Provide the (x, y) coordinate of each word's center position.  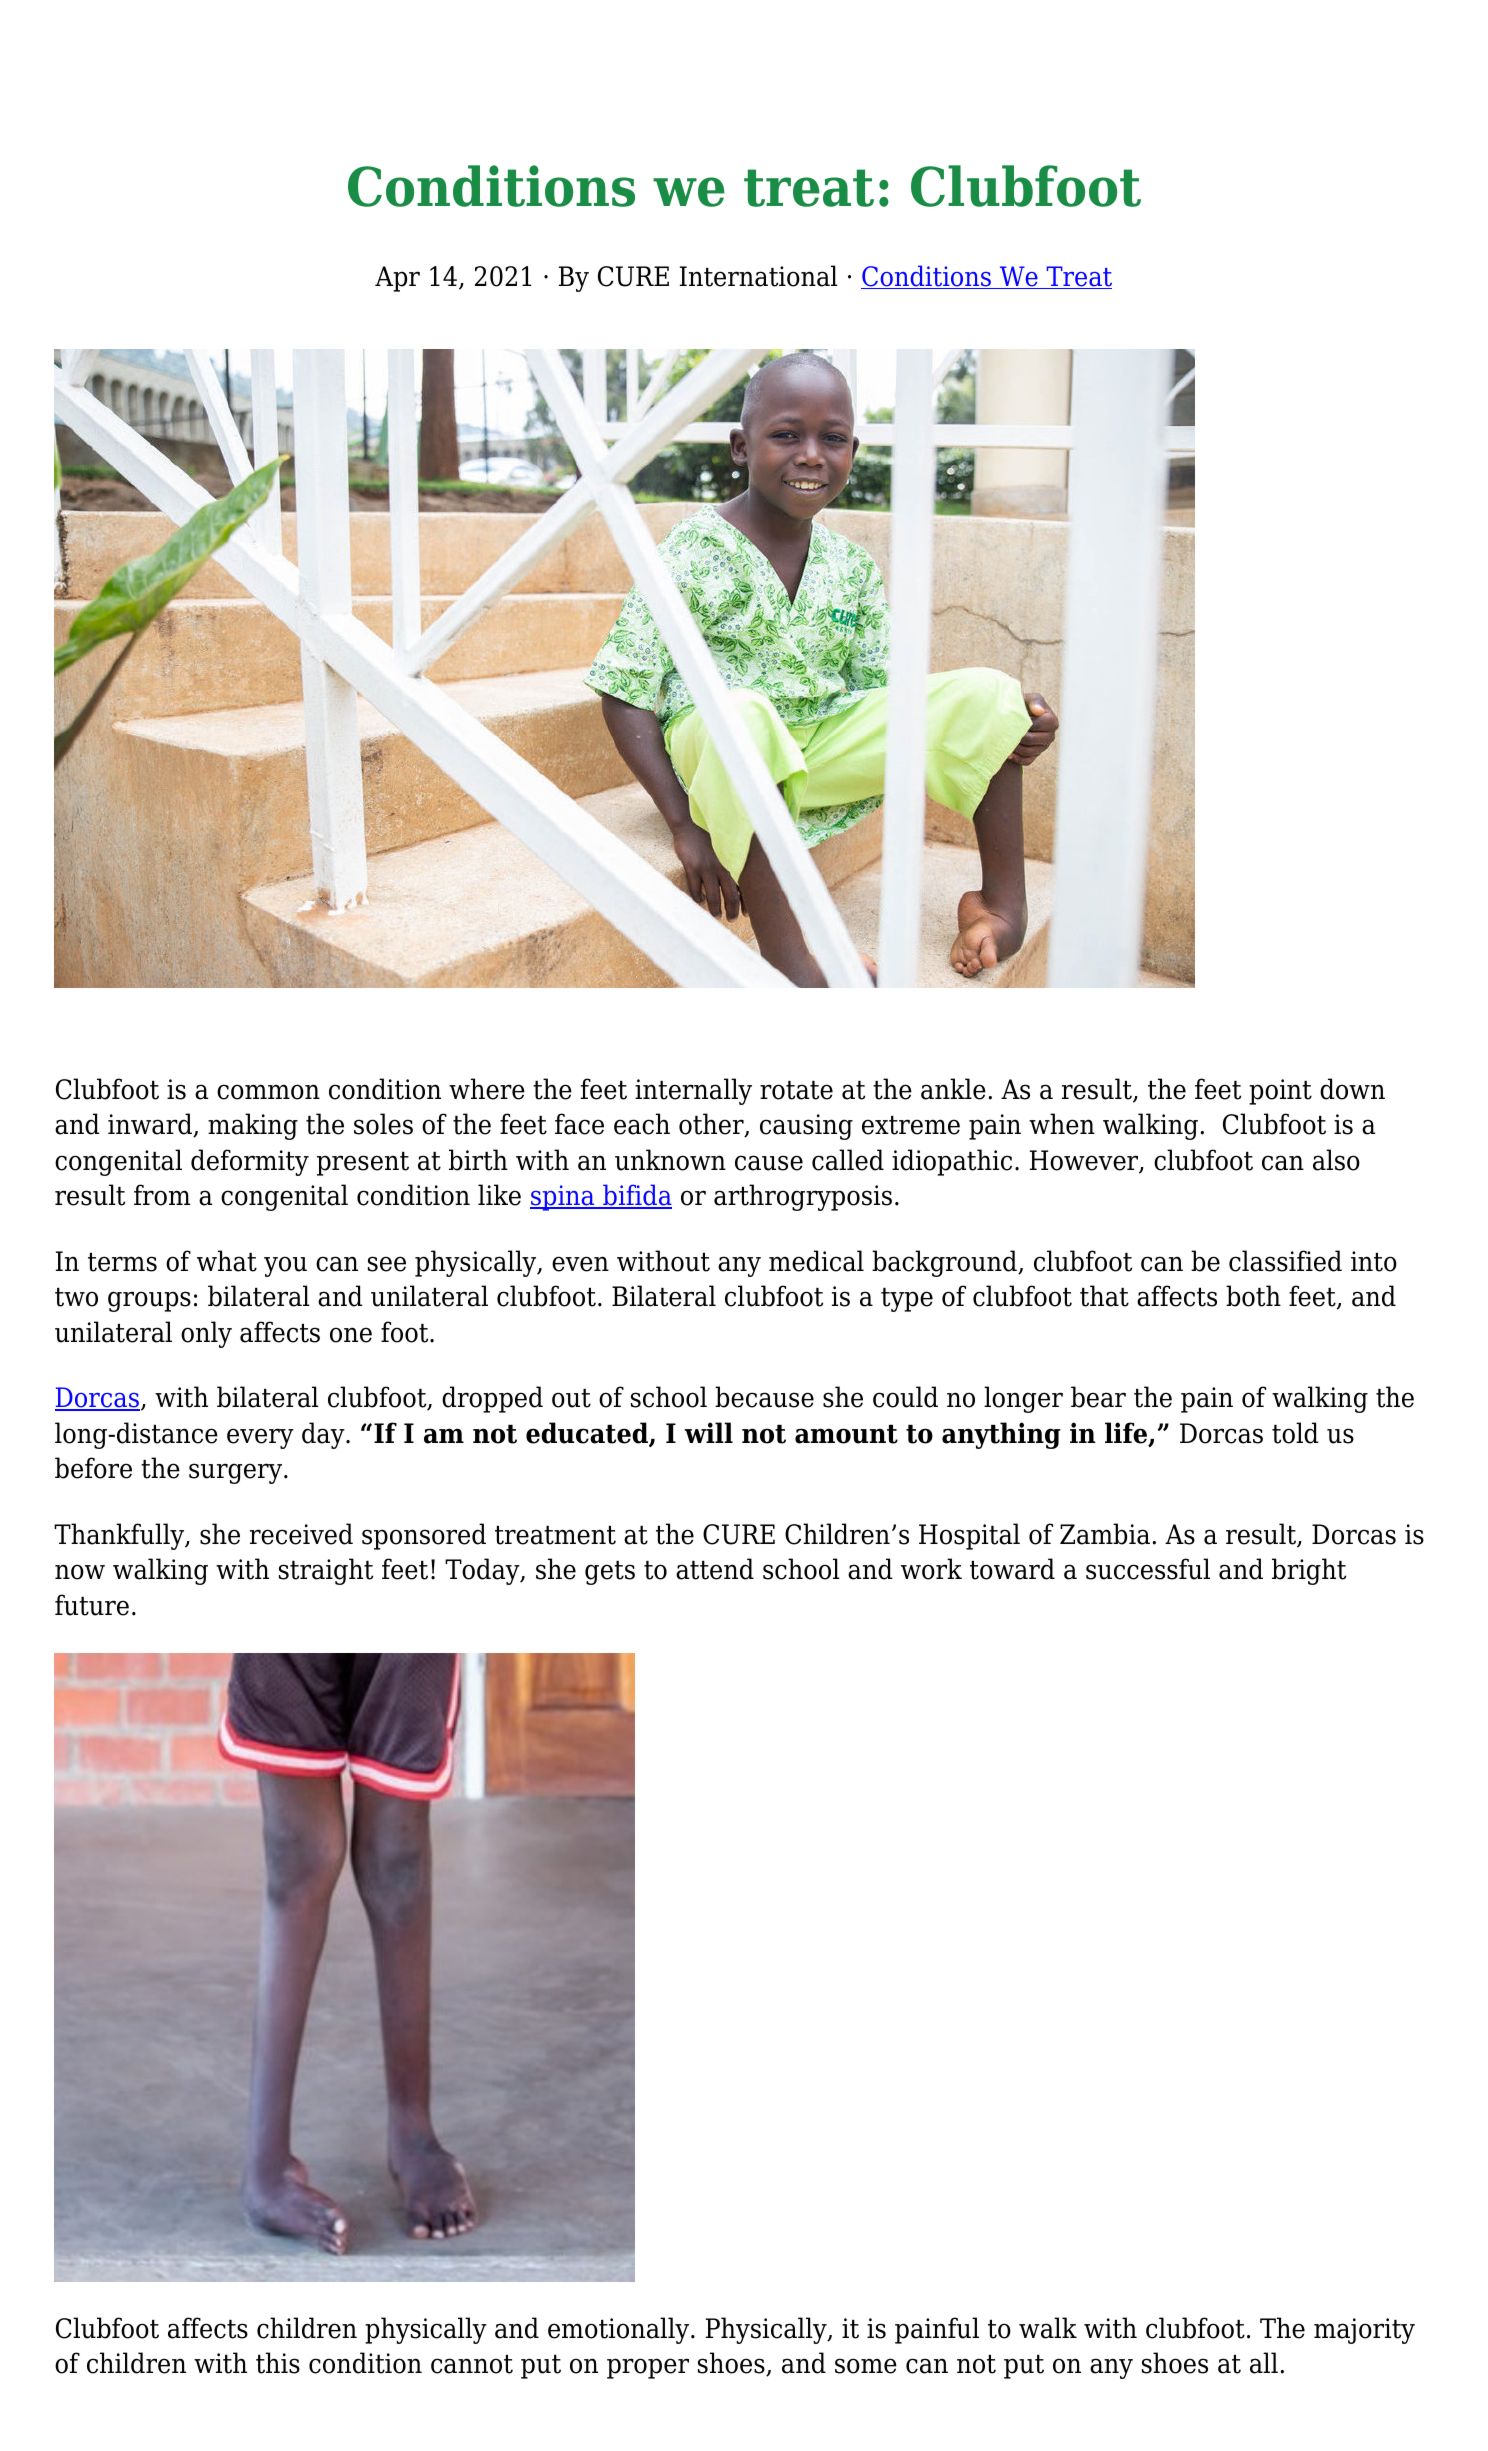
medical (816, 1261)
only (206, 1334)
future (92, 1605)
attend (715, 1569)
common (268, 1092)
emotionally (620, 2330)
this (278, 2363)
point (1280, 1092)
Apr (397, 279)
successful (1148, 1569)
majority (1364, 2331)
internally (693, 1091)
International (759, 276)
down (1352, 1089)
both (1253, 1296)
